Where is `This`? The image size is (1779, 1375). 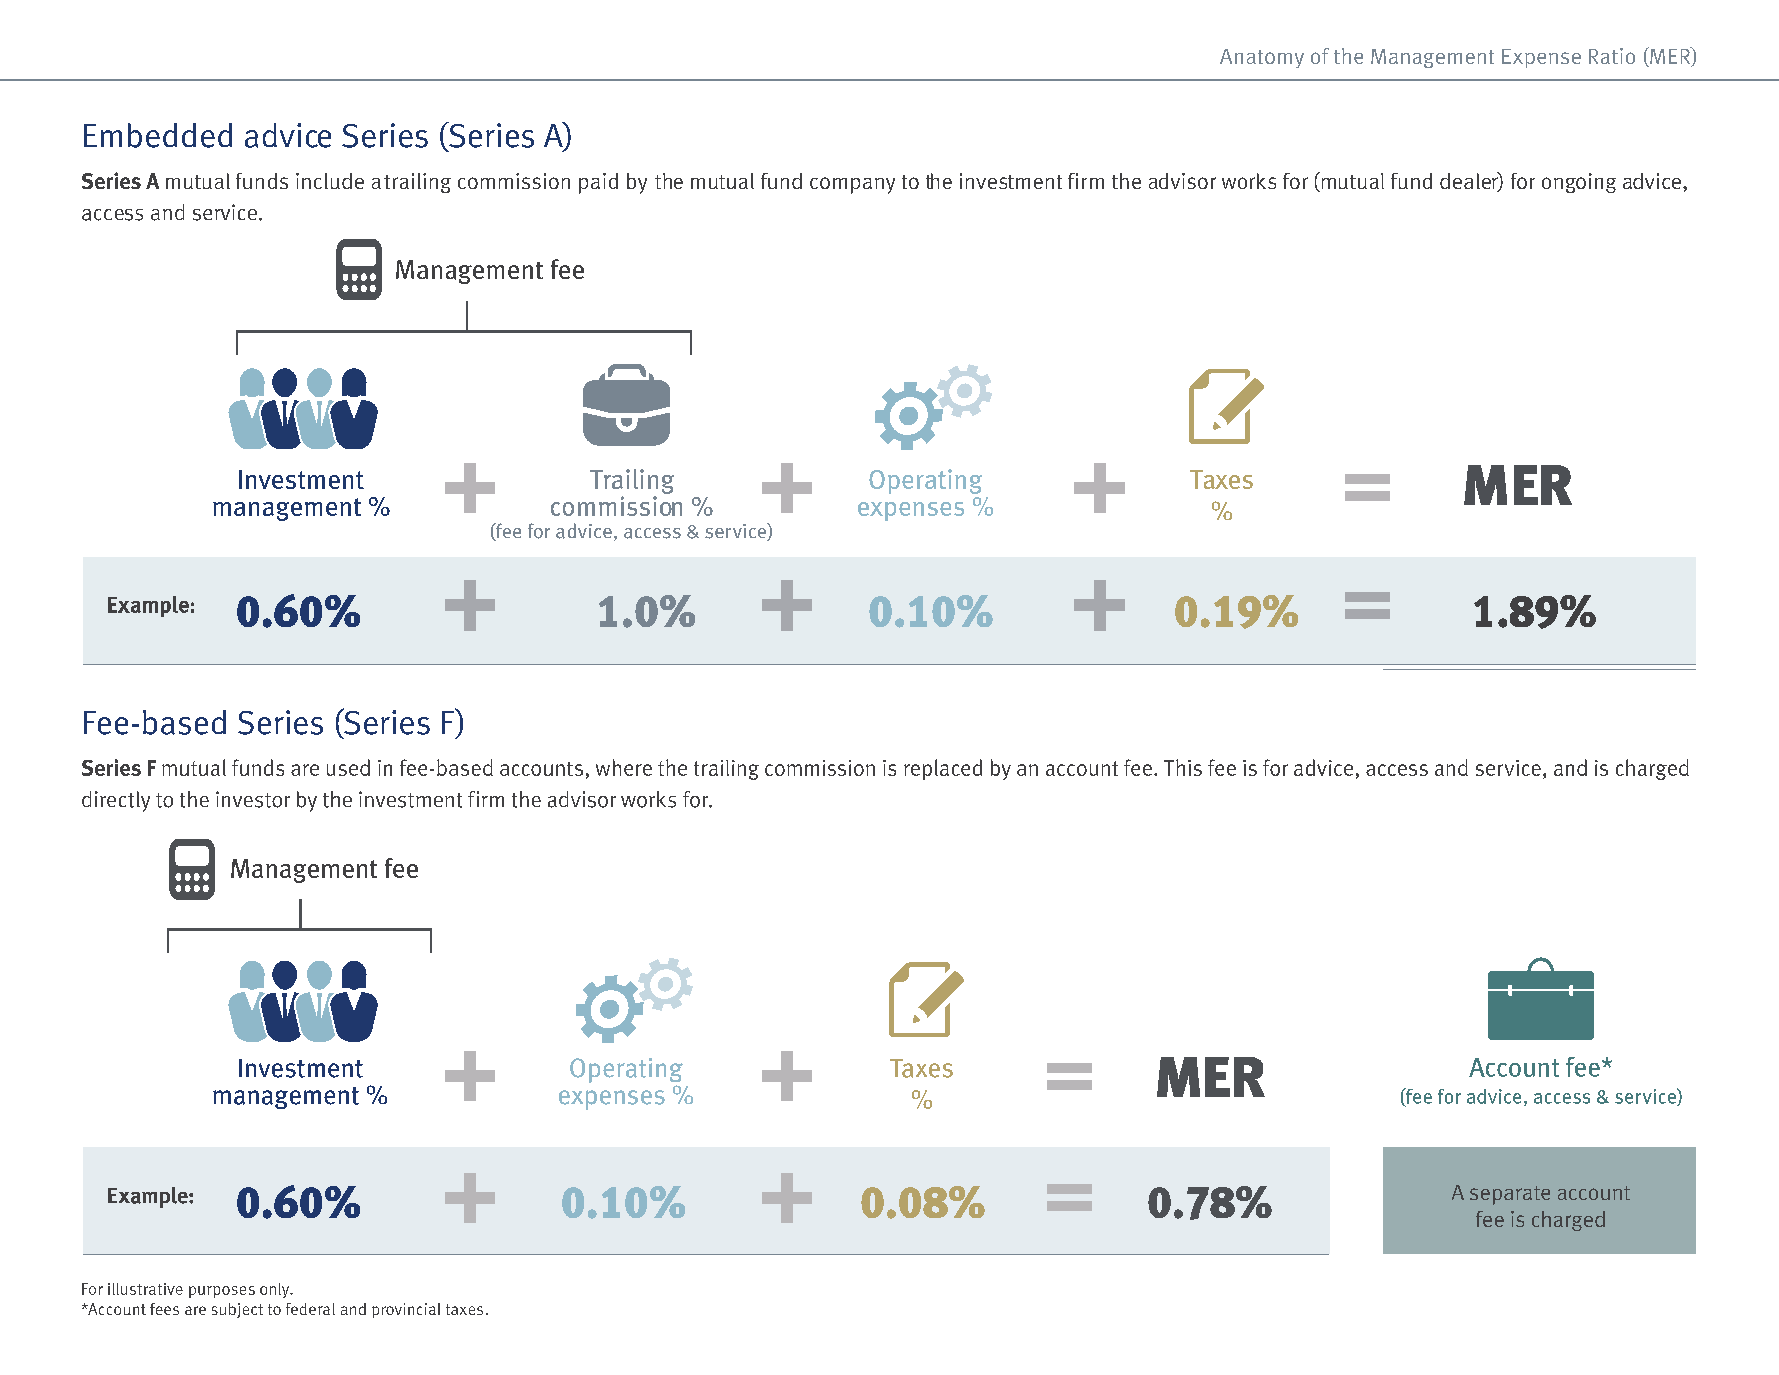 This is located at coordinates (1183, 767).
